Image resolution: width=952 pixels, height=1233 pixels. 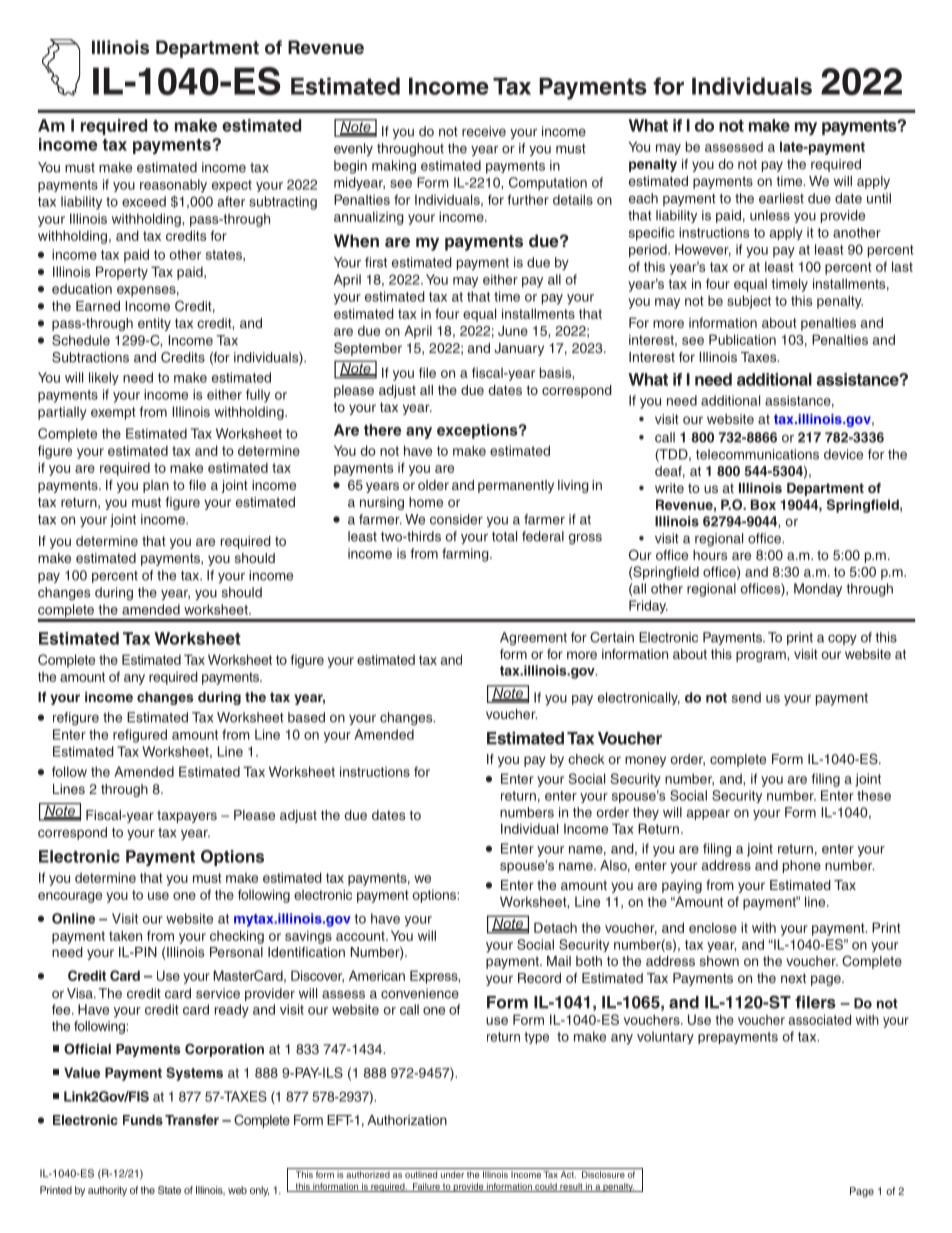 What do you see at coordinates (519, 349) in the screenshot?
I see `January` at bounding box center [519, 349].
